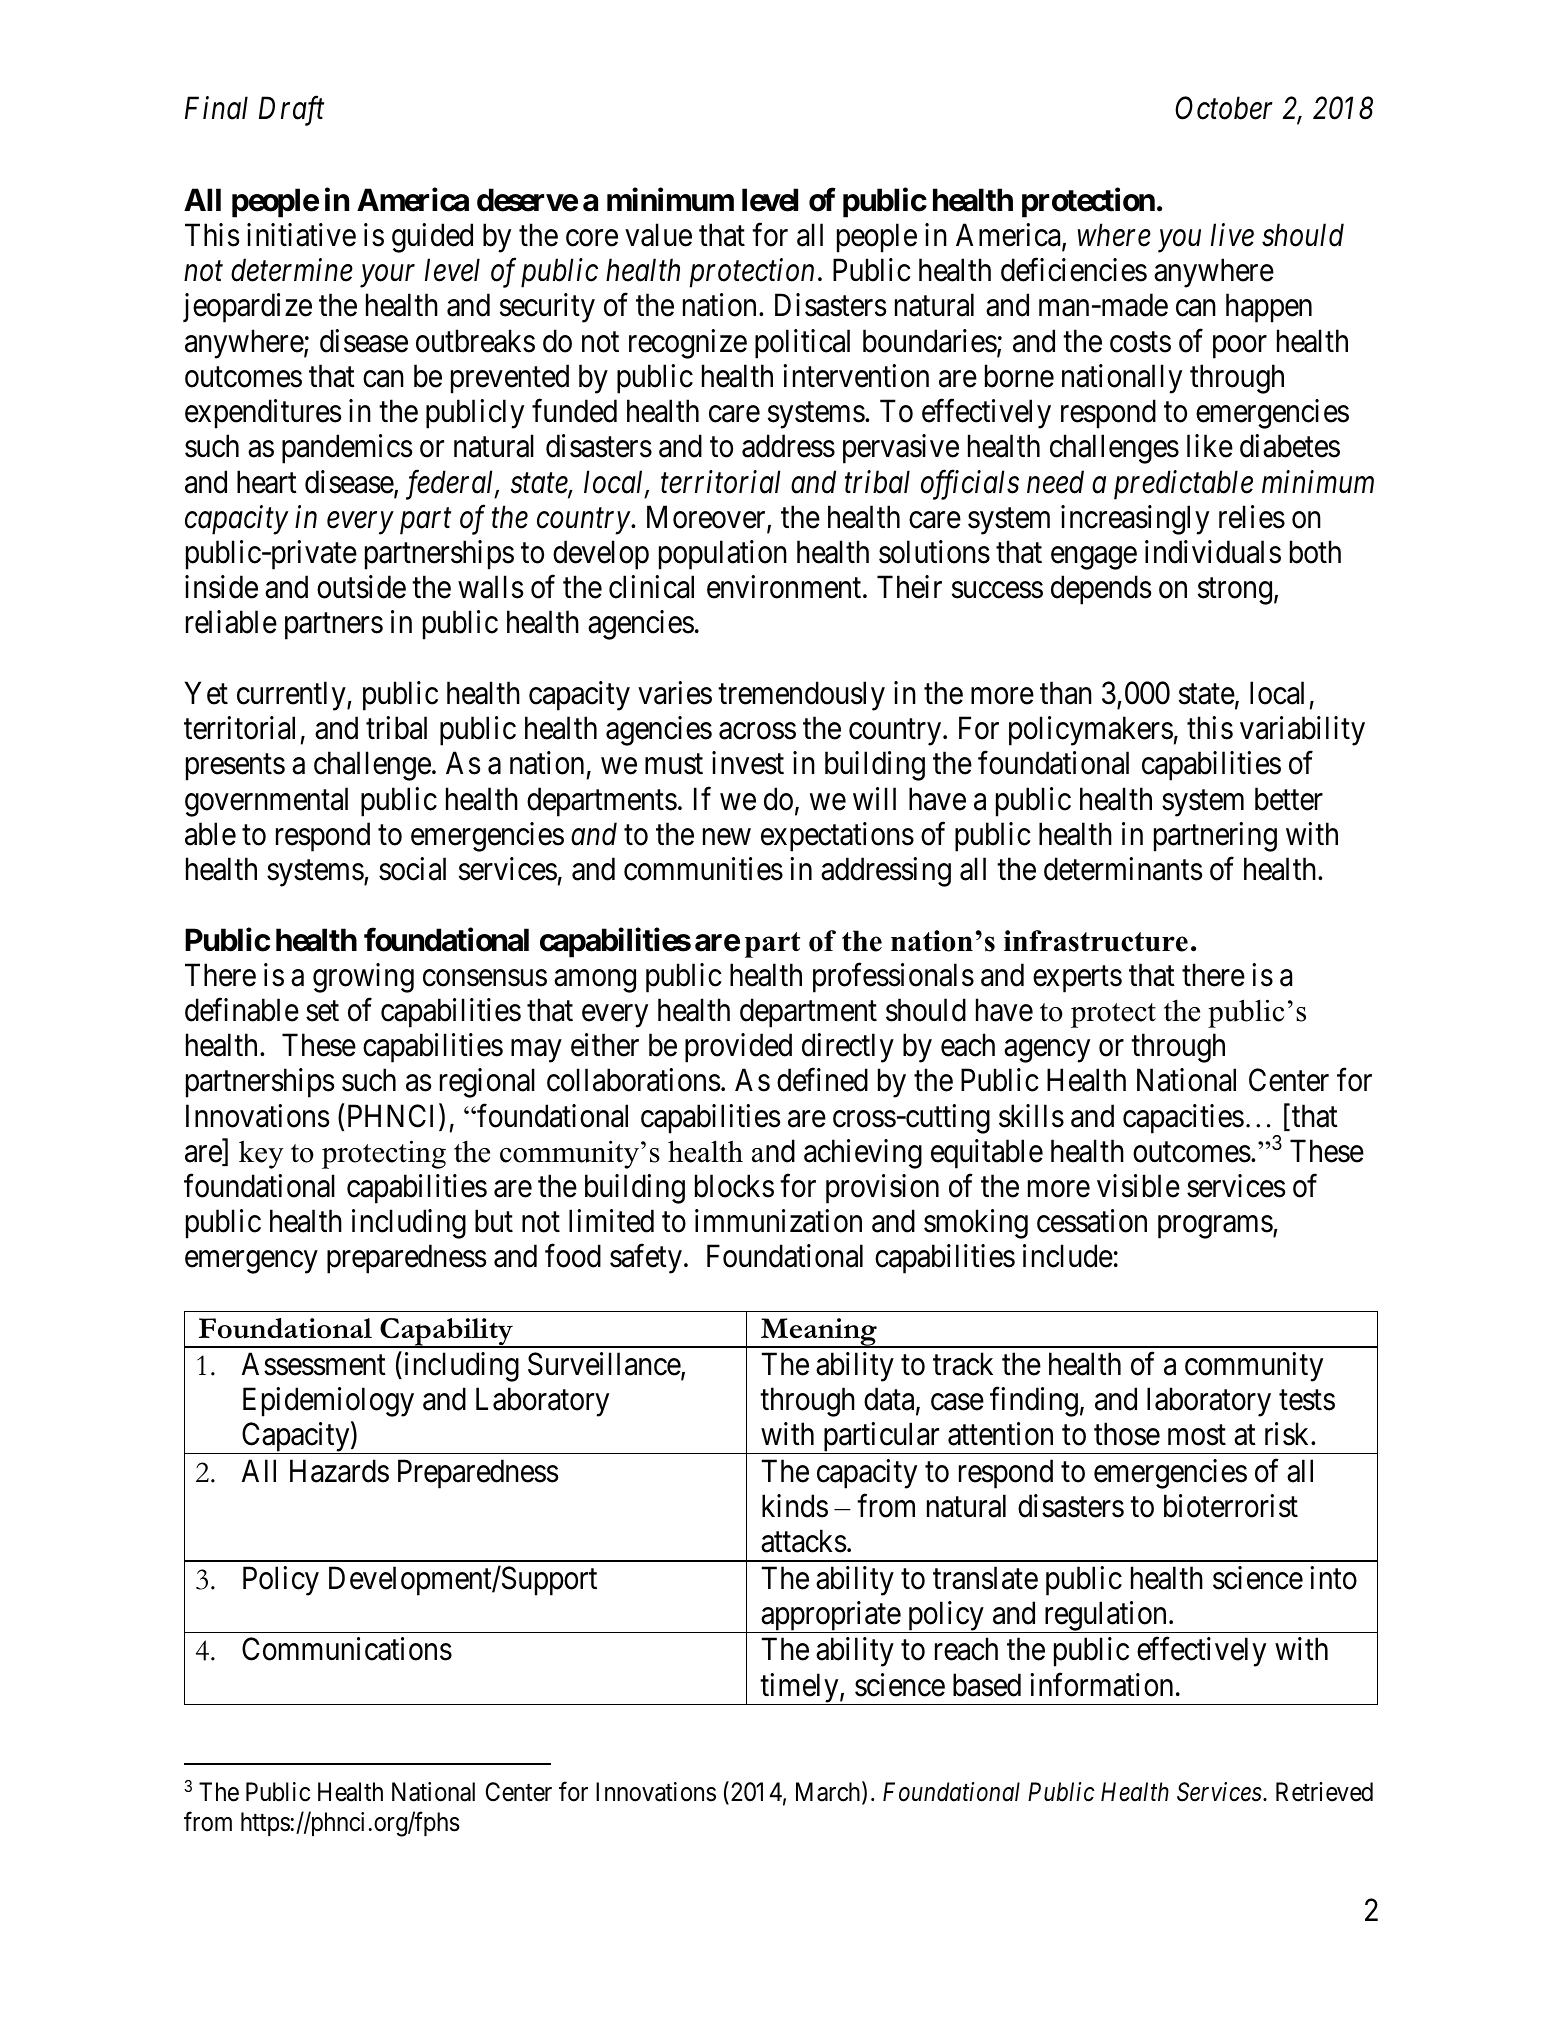 This screenshot has width=1562, height=2021. I want to click on October, so click(1224, 108).
